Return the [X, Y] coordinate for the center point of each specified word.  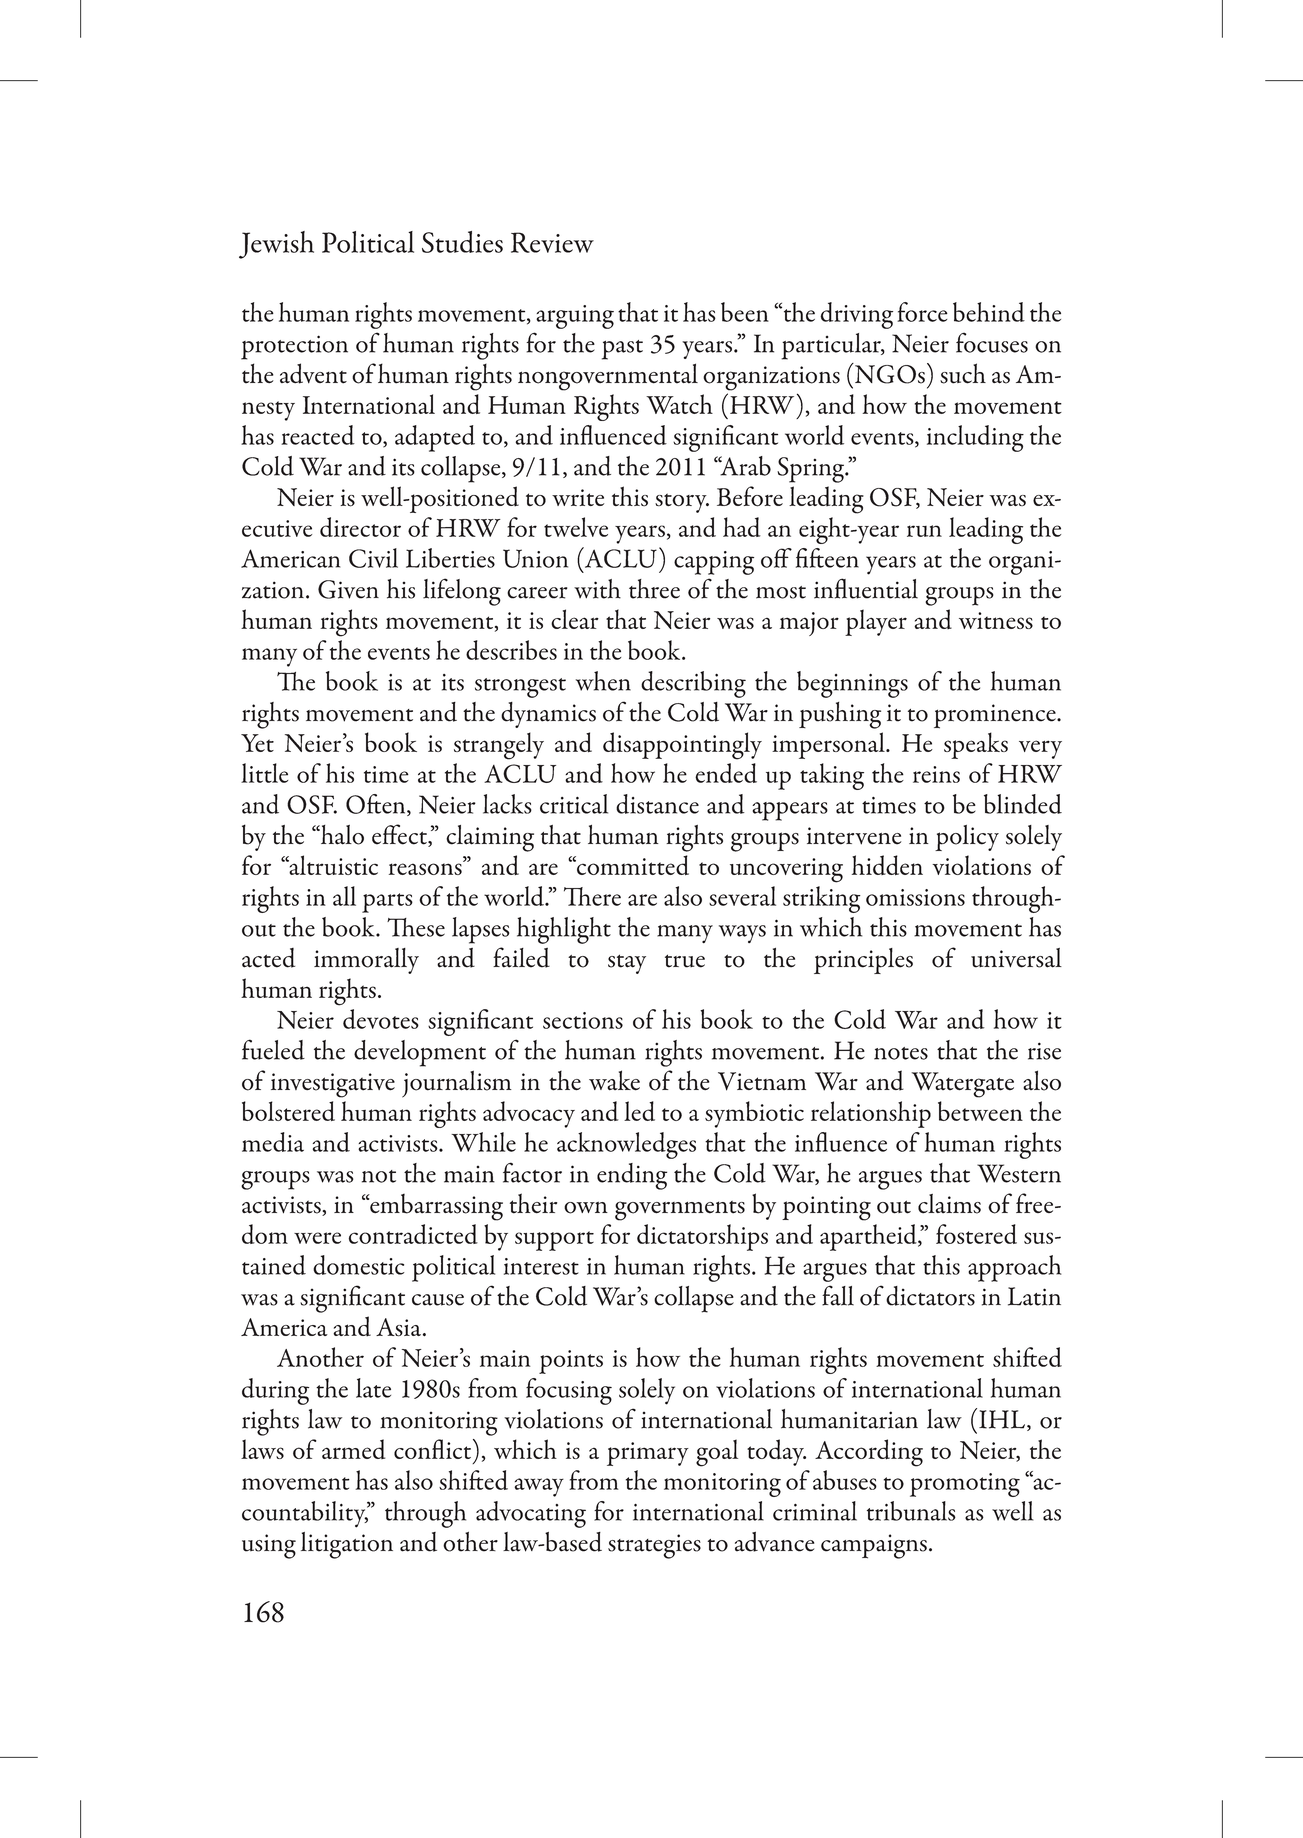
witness [996, 620]
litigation [347, 1545]
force [922, 312]
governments [680, 1211]
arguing [575, 317]
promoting [965, 1485]
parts [387, 903]
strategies [654, 1546]
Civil [373, 558]
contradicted [413, 1234]
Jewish [276, 245]
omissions [915, 897]
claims [949, 1204]
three [654, 589]
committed [632, 865]
